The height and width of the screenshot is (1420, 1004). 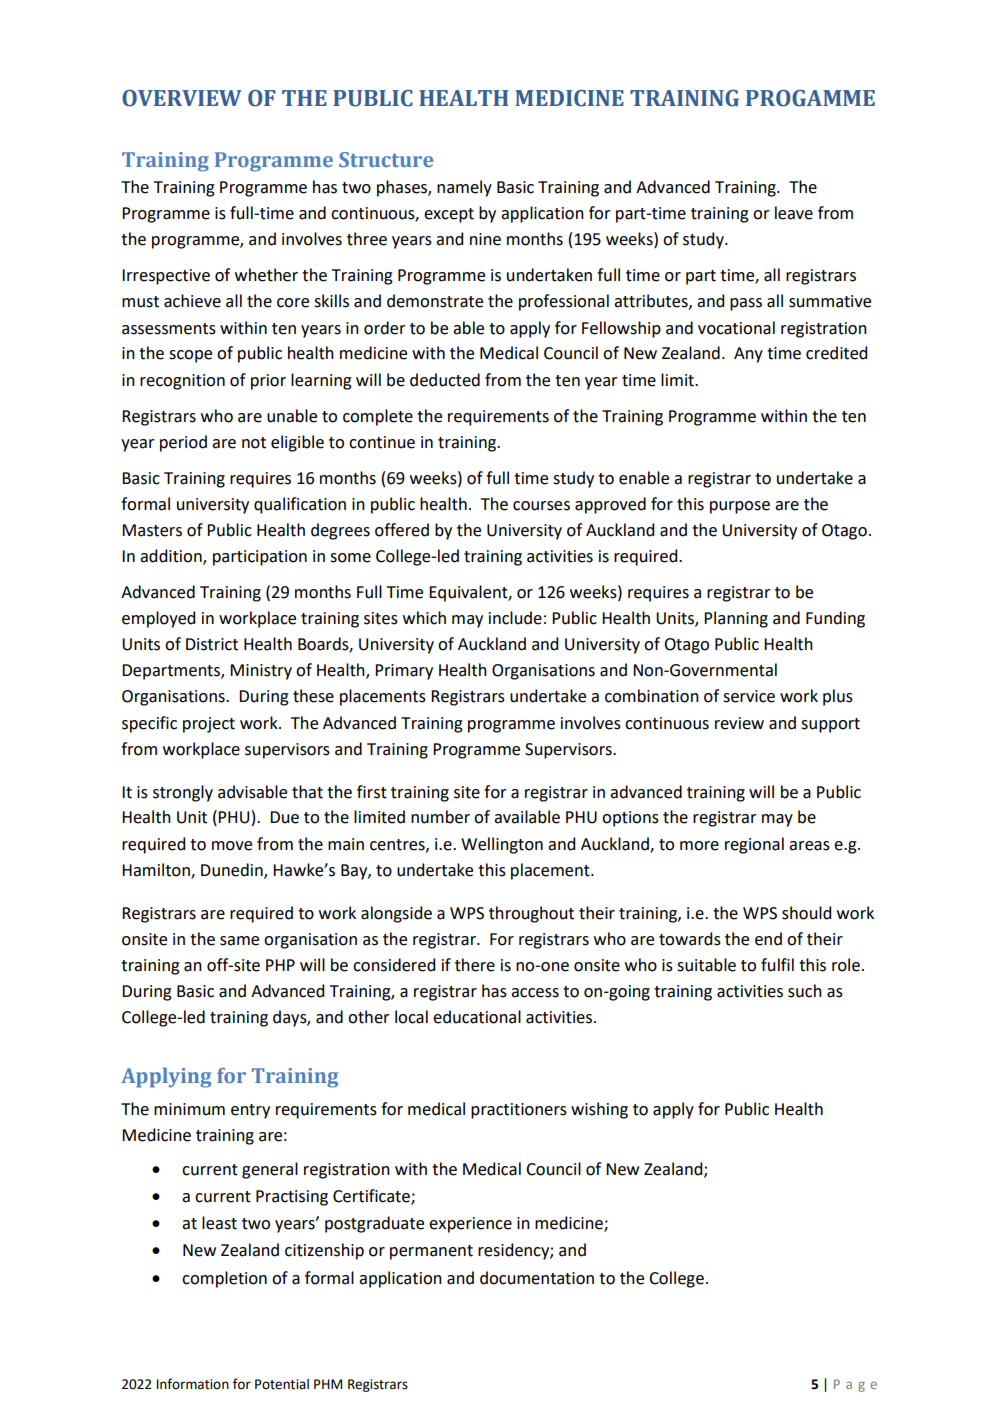 What do you see at coordinates (193, 1384) in the screenshot?
I see `Information` at bounding box center [193, 1384].
